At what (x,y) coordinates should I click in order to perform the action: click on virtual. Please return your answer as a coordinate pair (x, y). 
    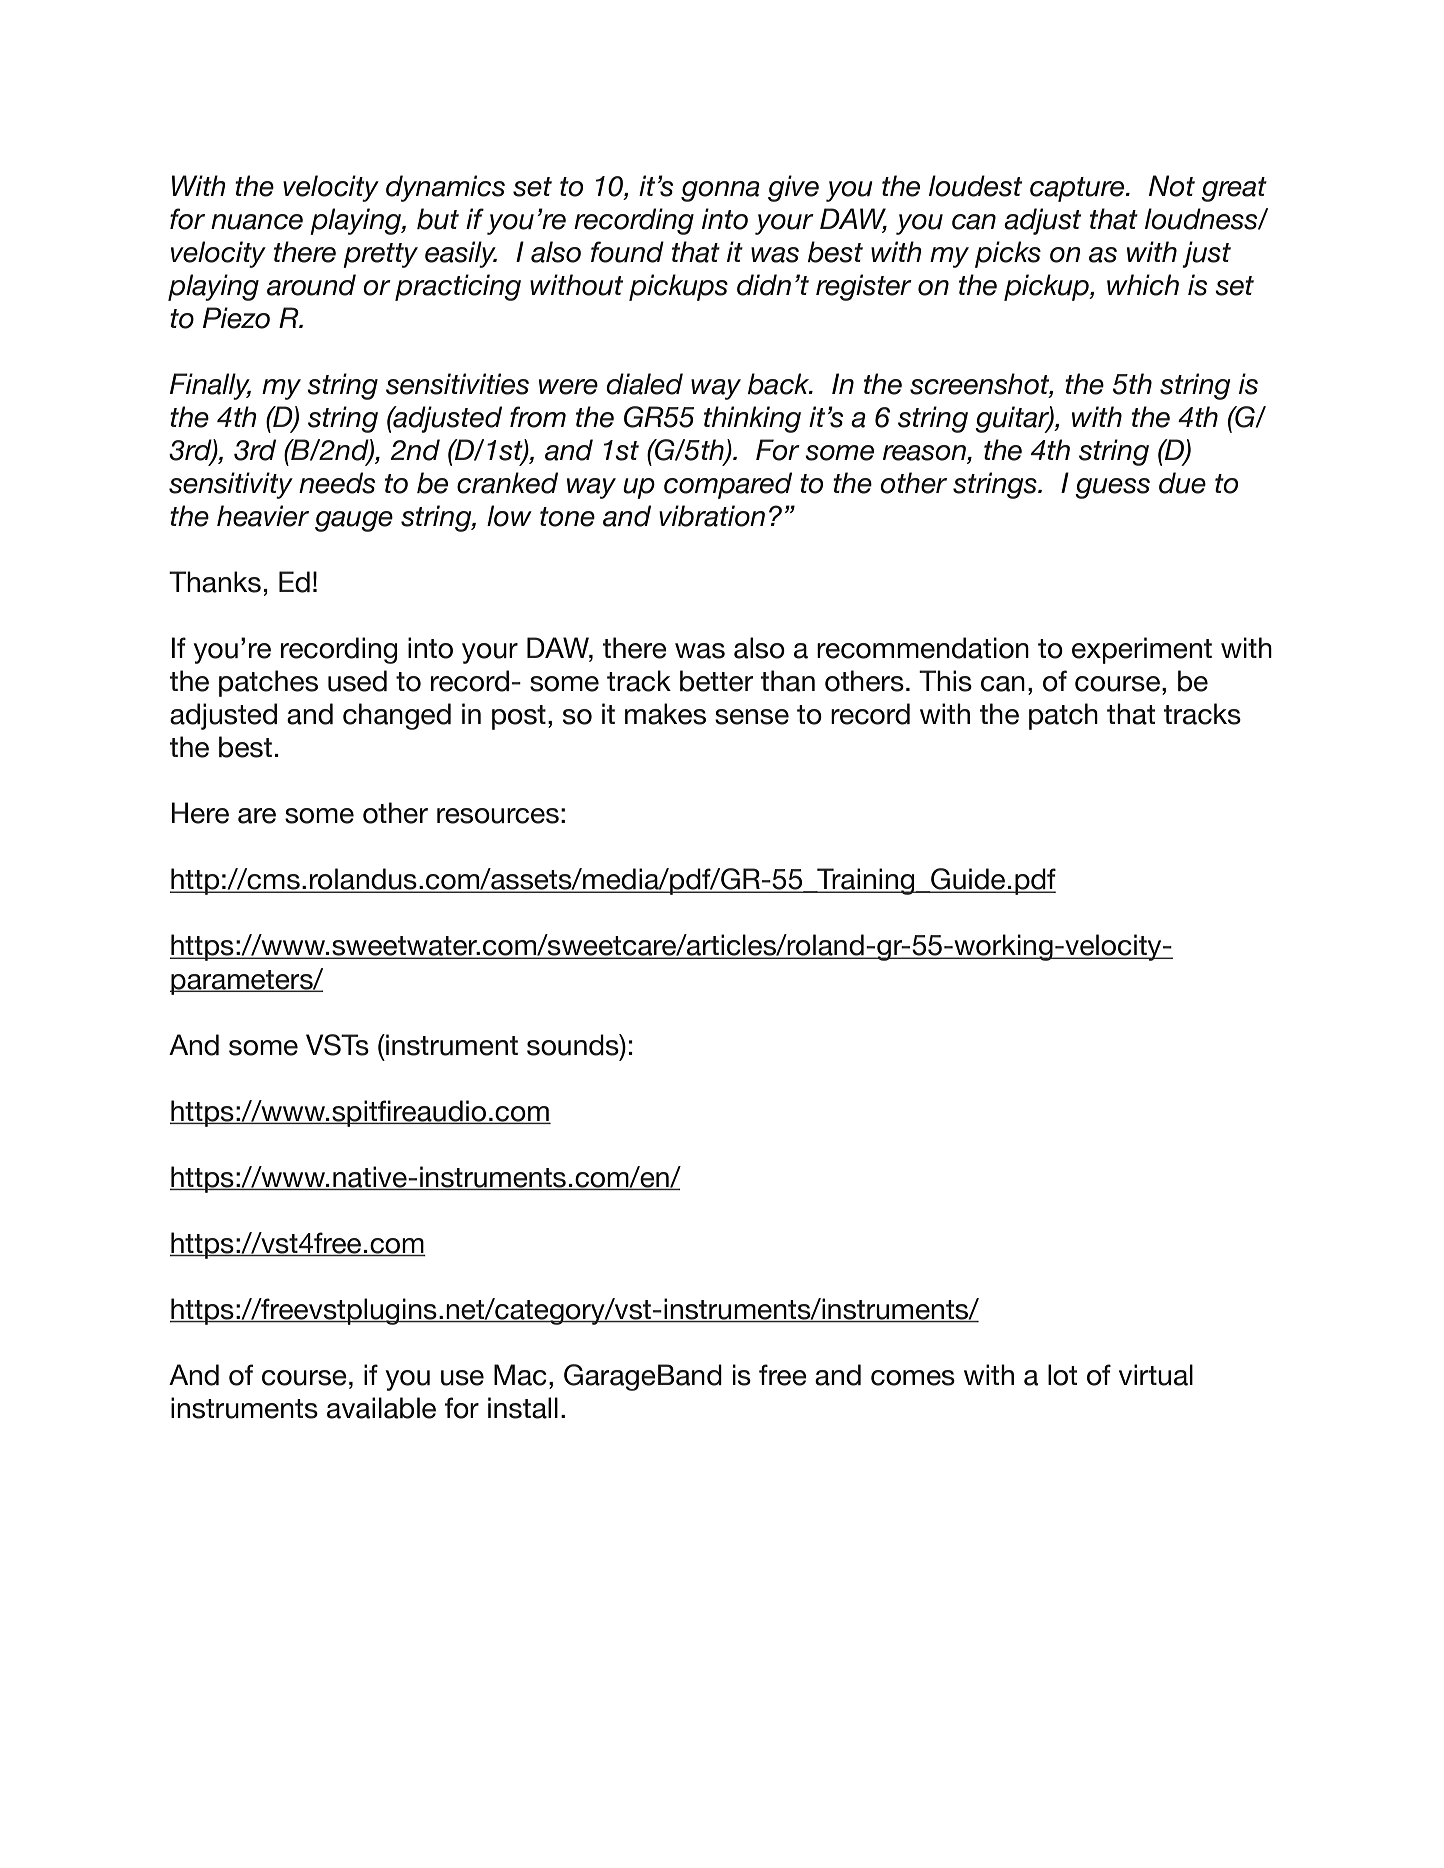
    Looking at the image, I should click on (1156, 1375).
